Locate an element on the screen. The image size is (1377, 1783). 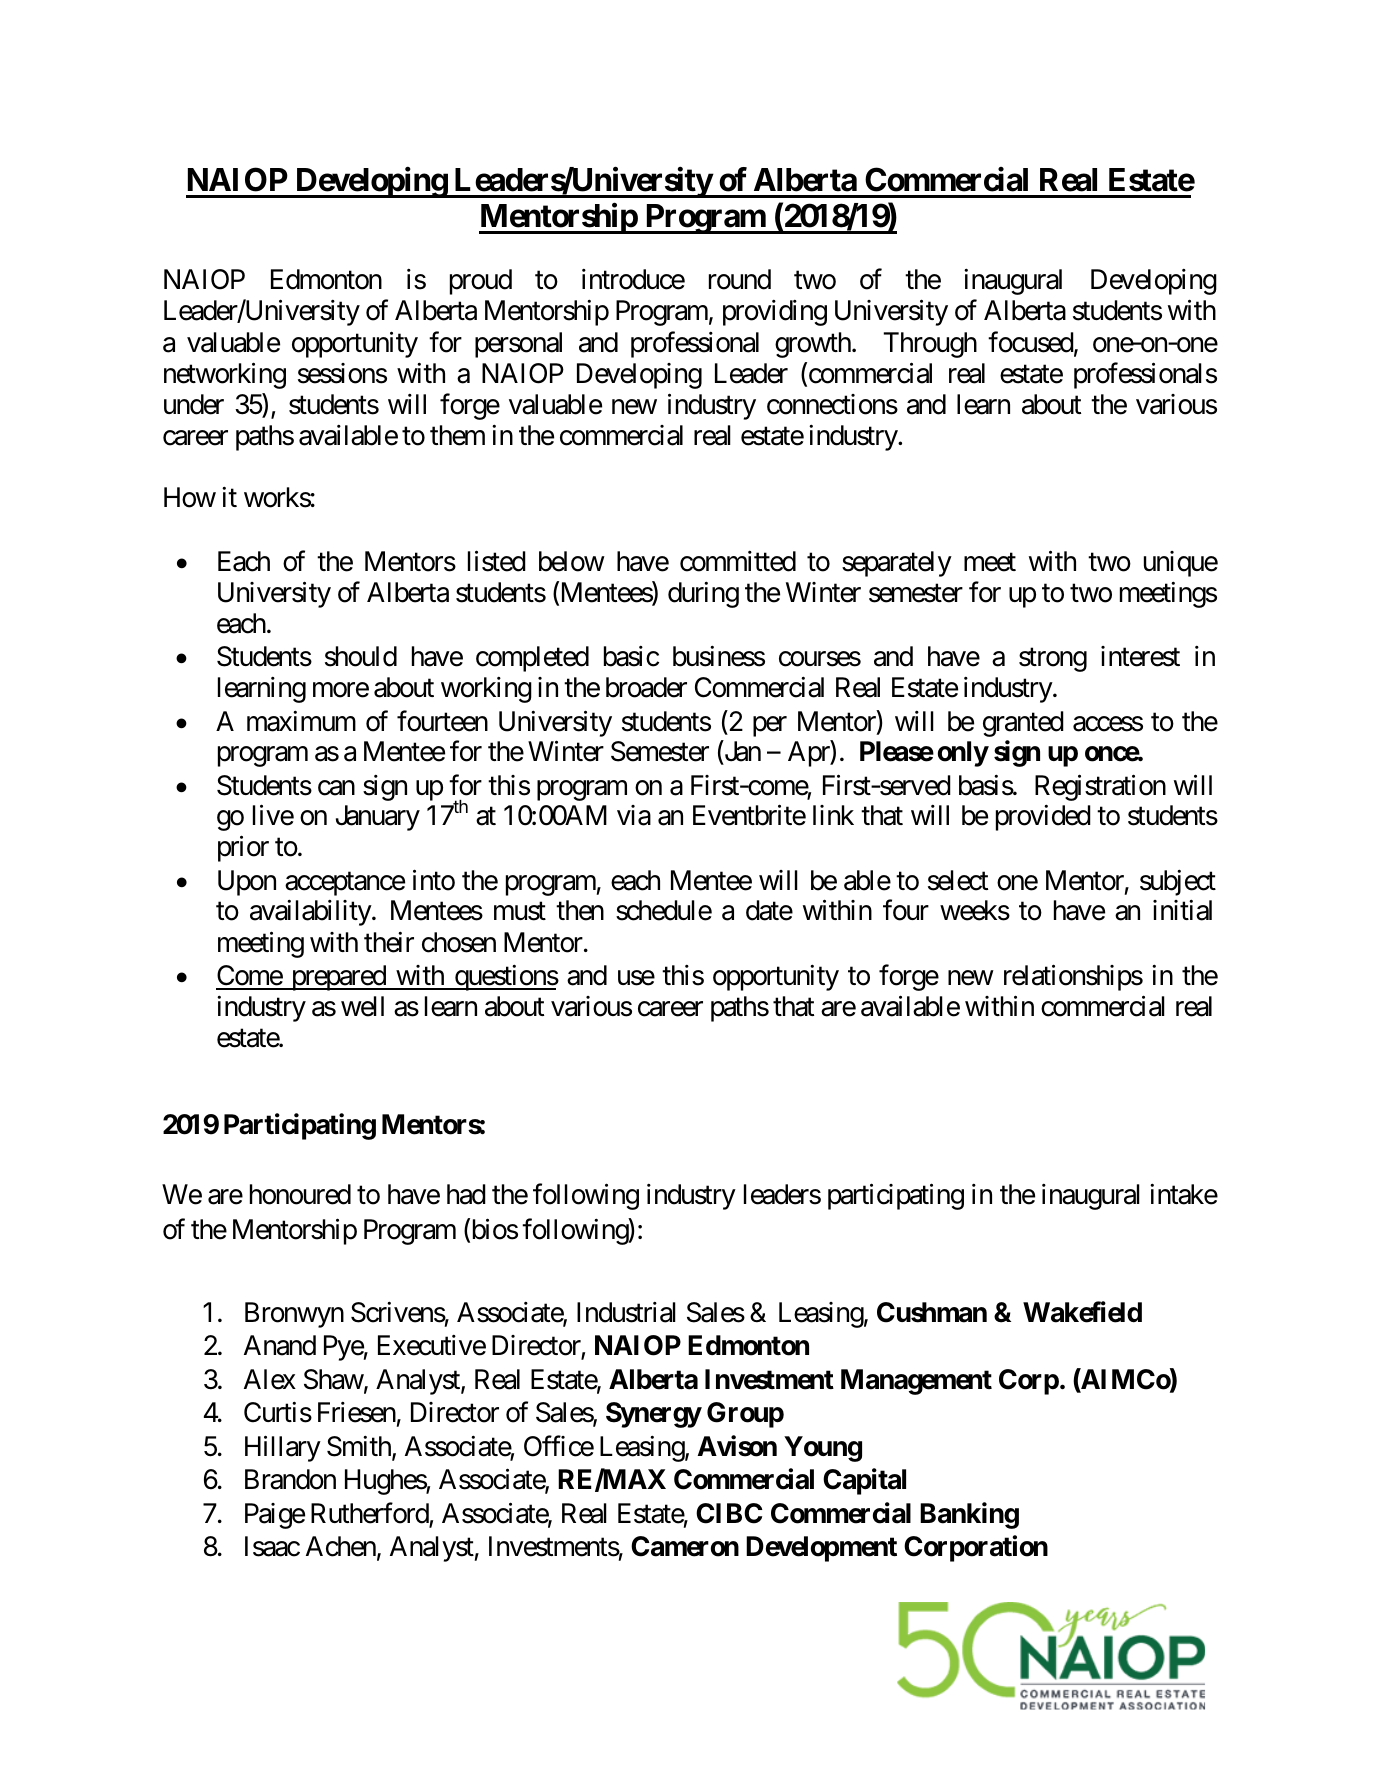
availability is located at coordinates (311, 913).
